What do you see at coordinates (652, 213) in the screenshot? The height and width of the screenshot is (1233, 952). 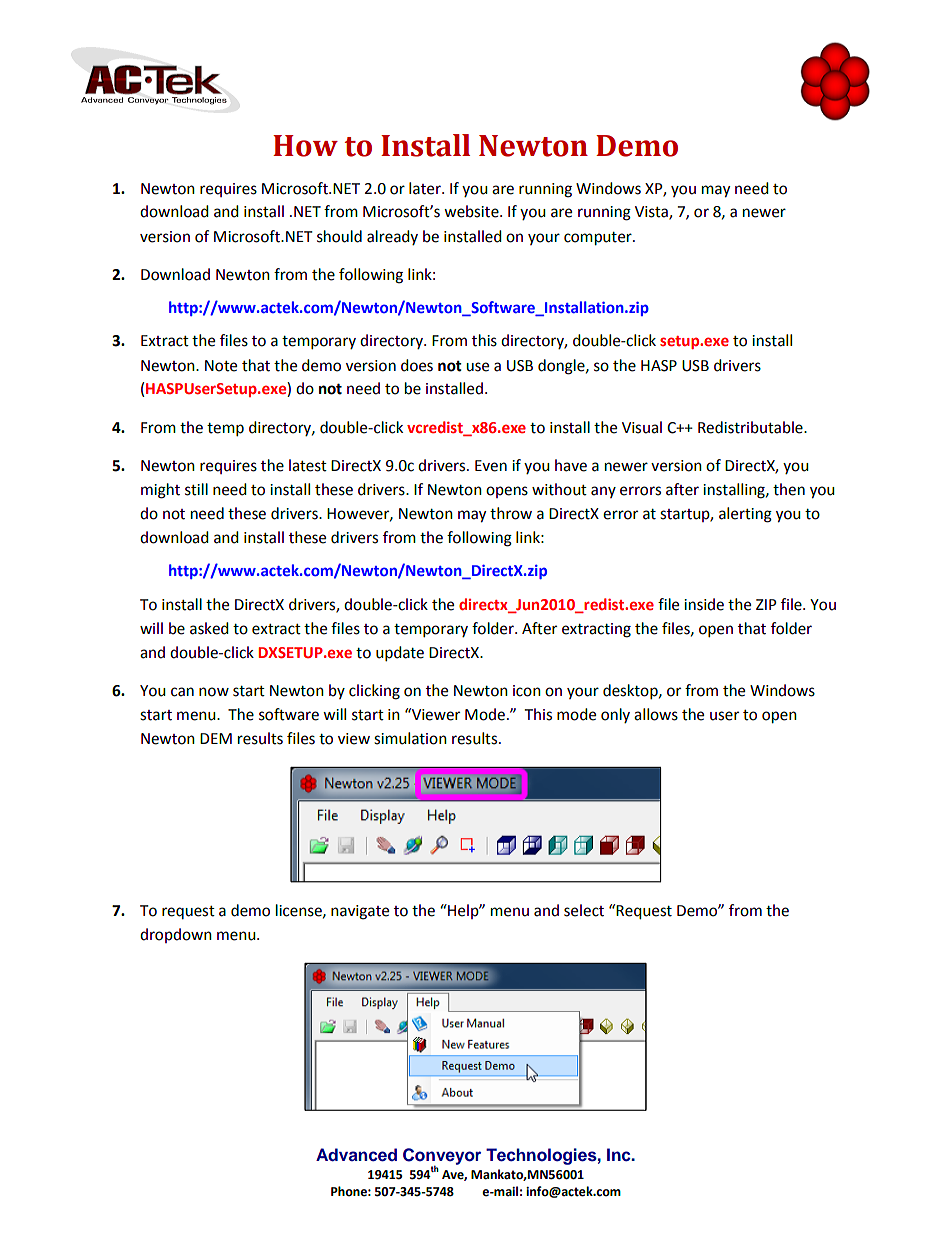 I see `Vista` at bounding box center [652, 213].
